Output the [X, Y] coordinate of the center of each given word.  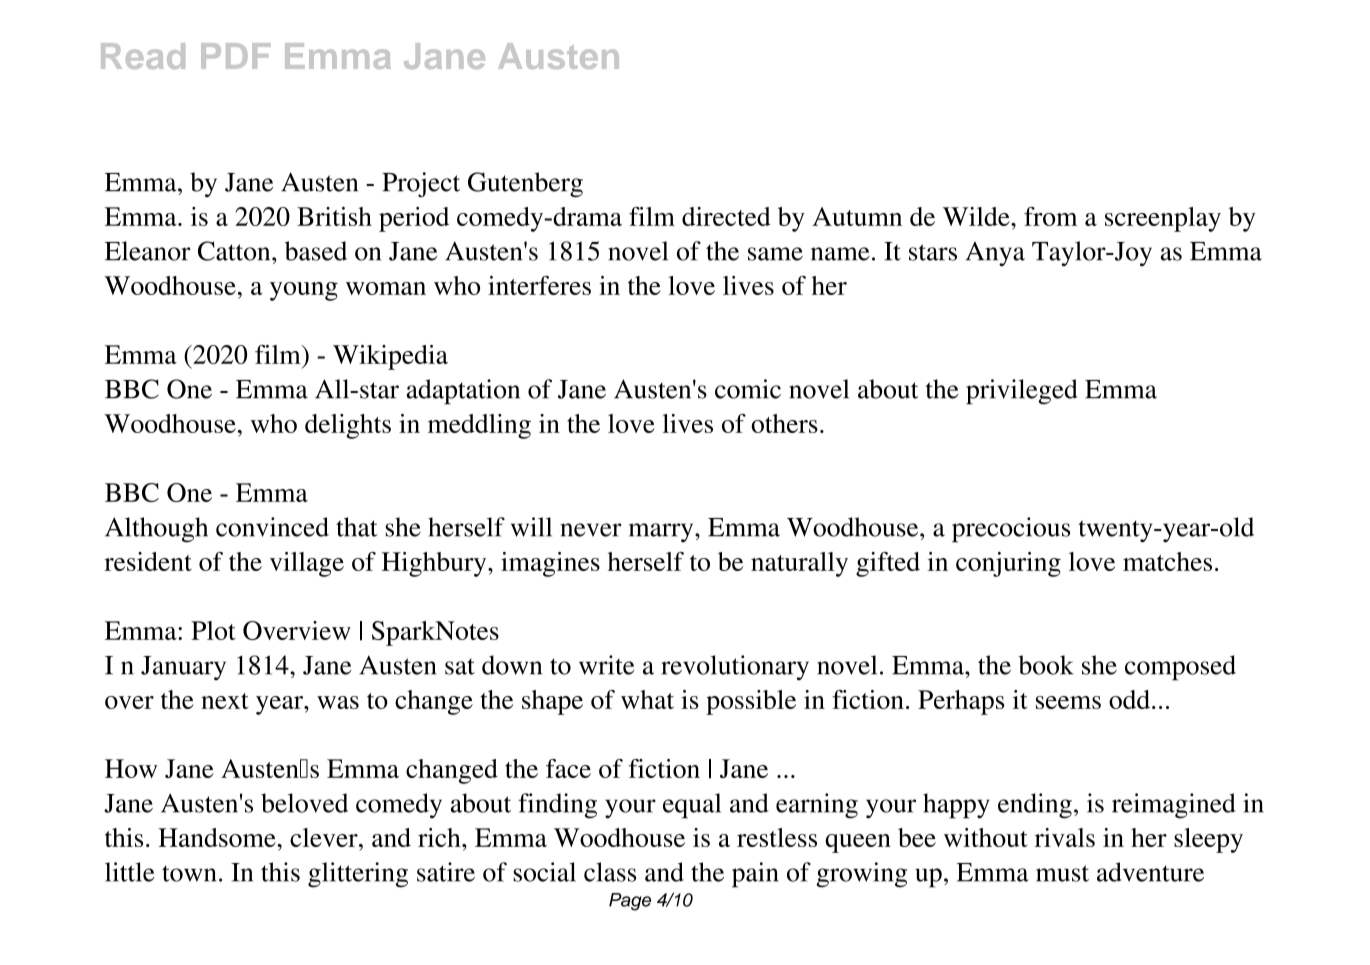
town [189, 873]
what [647, 699]
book [1046, 665]
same [775, 254]
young [304, 291]
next [224, 701]
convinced [272, 527]
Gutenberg [525, 185]
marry [662, 532]
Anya [995, 254]
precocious [1011, 530]
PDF [236, 56]
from [1050, 216]
